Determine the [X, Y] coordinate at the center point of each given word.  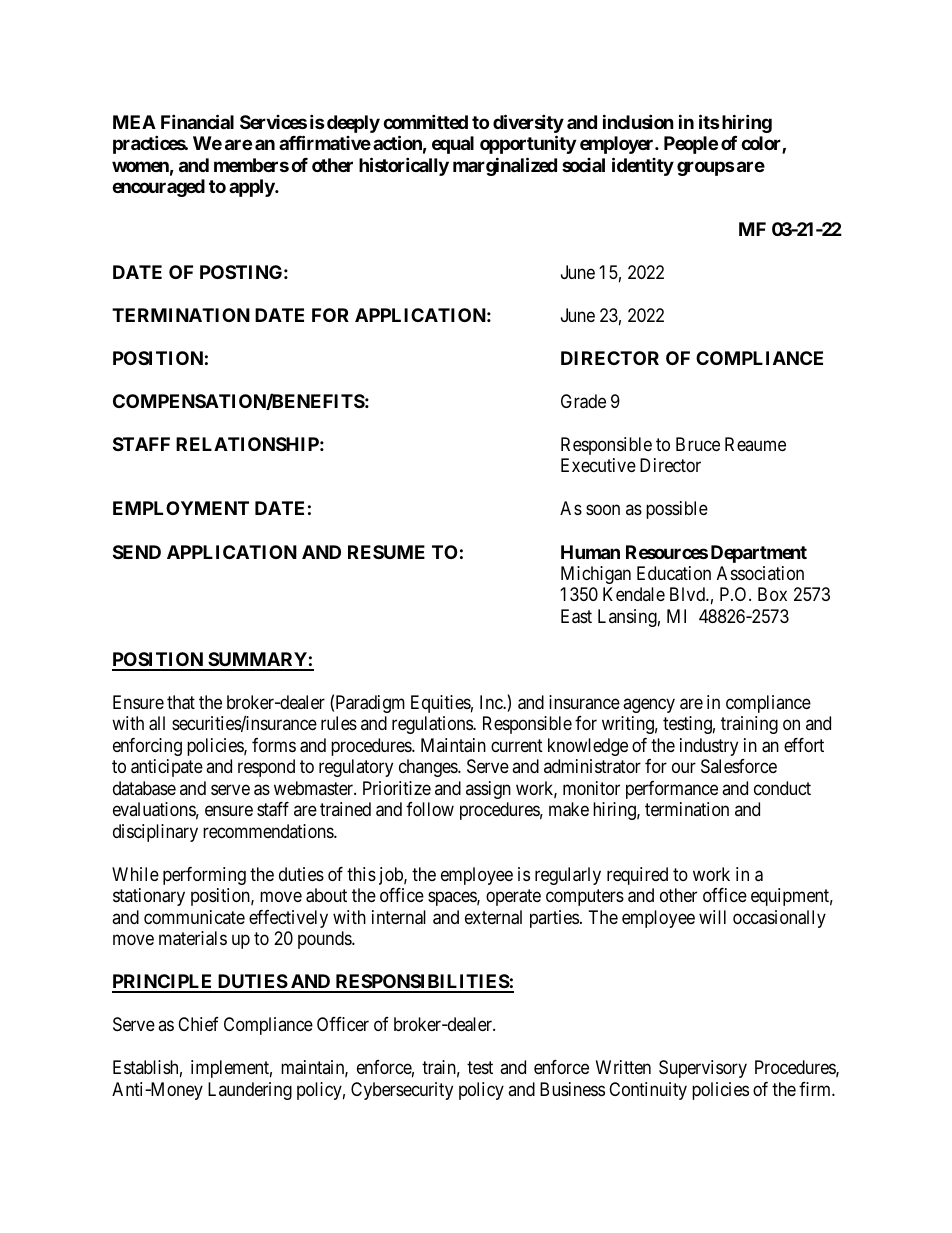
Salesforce [739, 766]
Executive [598, 465]
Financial [197, 121]
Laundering [250, 1091]
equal [453, 145]
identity [643, 166]
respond [266, 768]
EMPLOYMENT [181, 508]
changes [429, 768]
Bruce [698, 444]
